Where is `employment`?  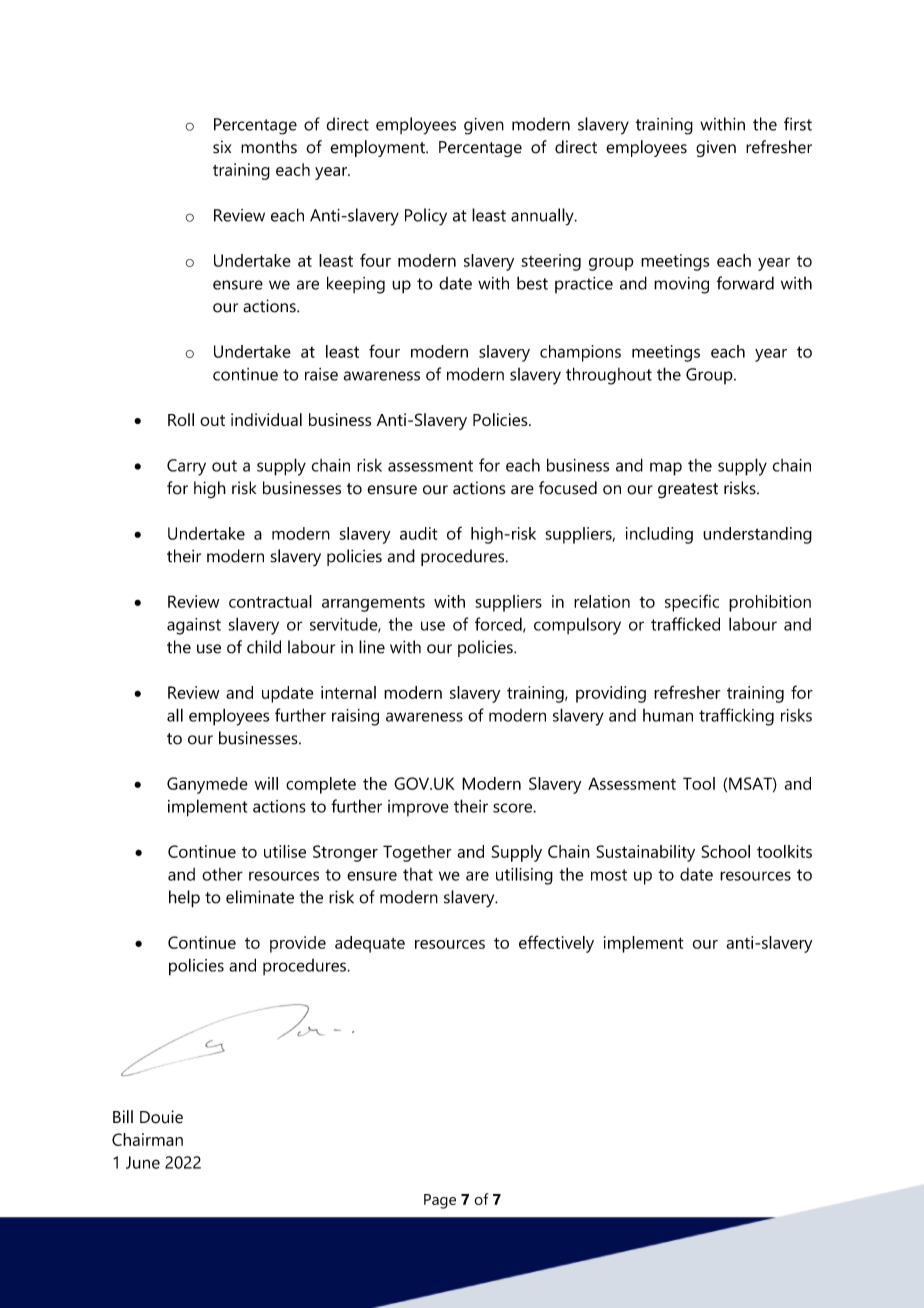 employment is located at coordinates (378, 148).
